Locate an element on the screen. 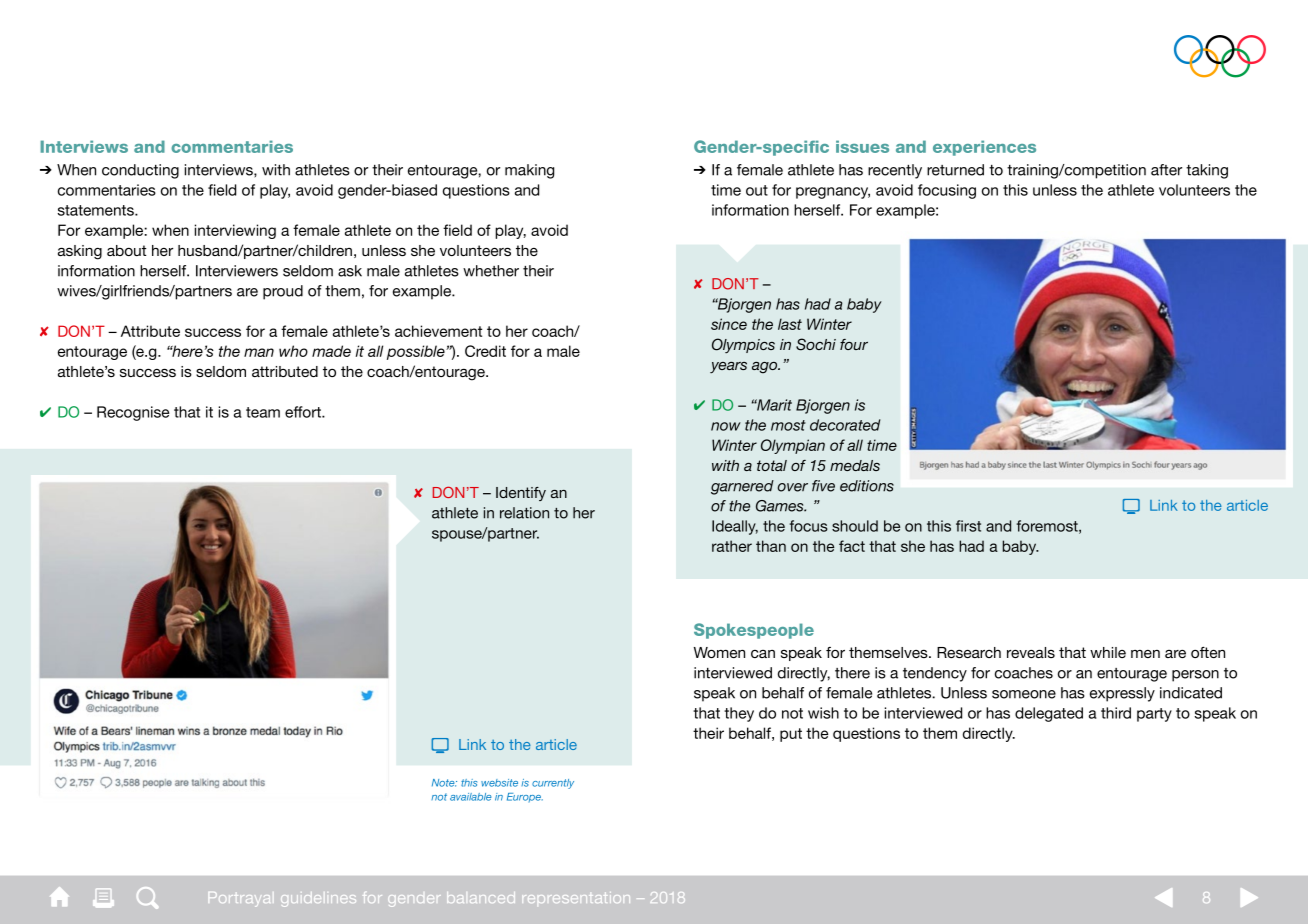 The width and height of the screenshot is (1308, 924). four is located at coordinates (854, 344).
